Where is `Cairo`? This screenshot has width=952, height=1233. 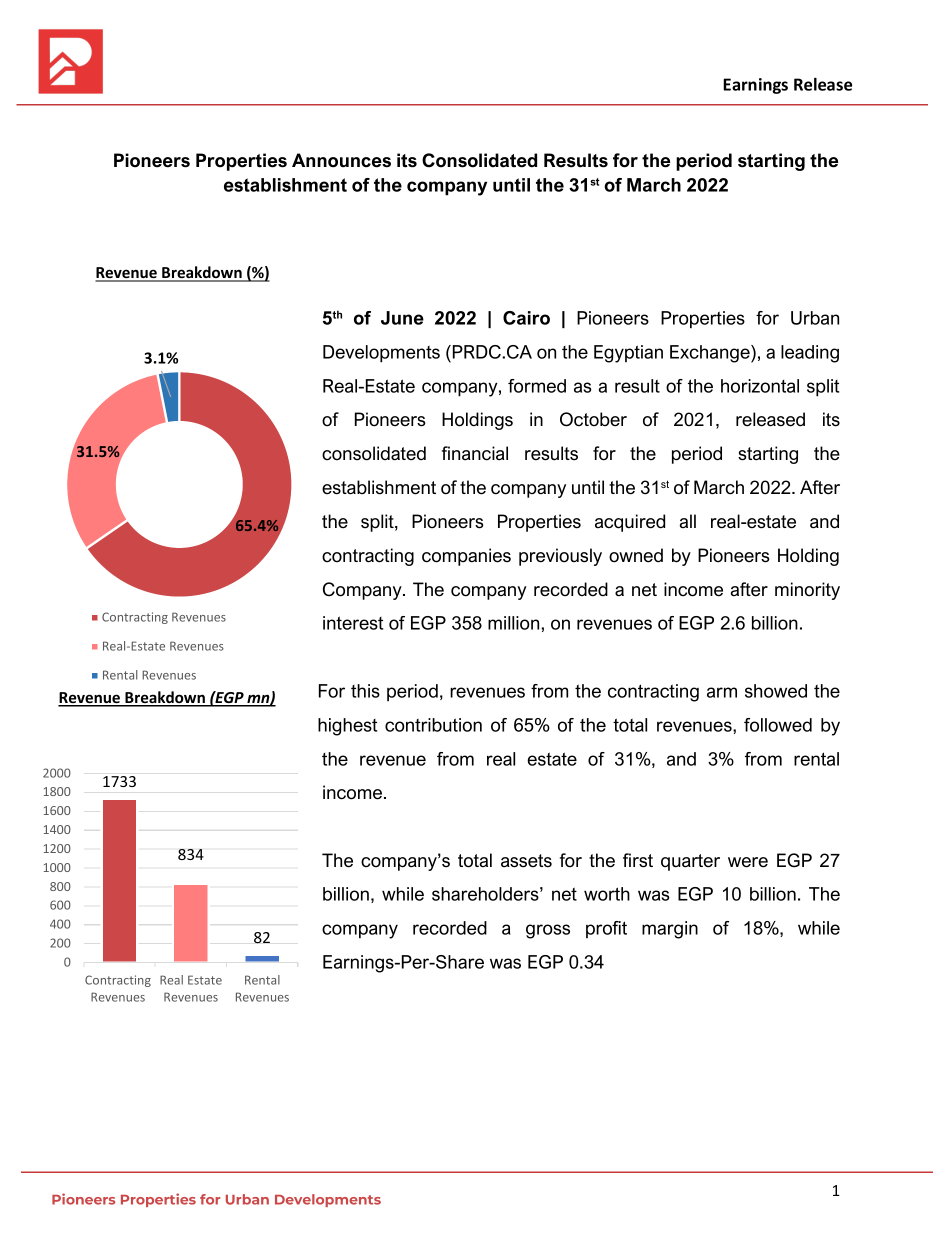
Cairo is located at coordinates (526, 318).
